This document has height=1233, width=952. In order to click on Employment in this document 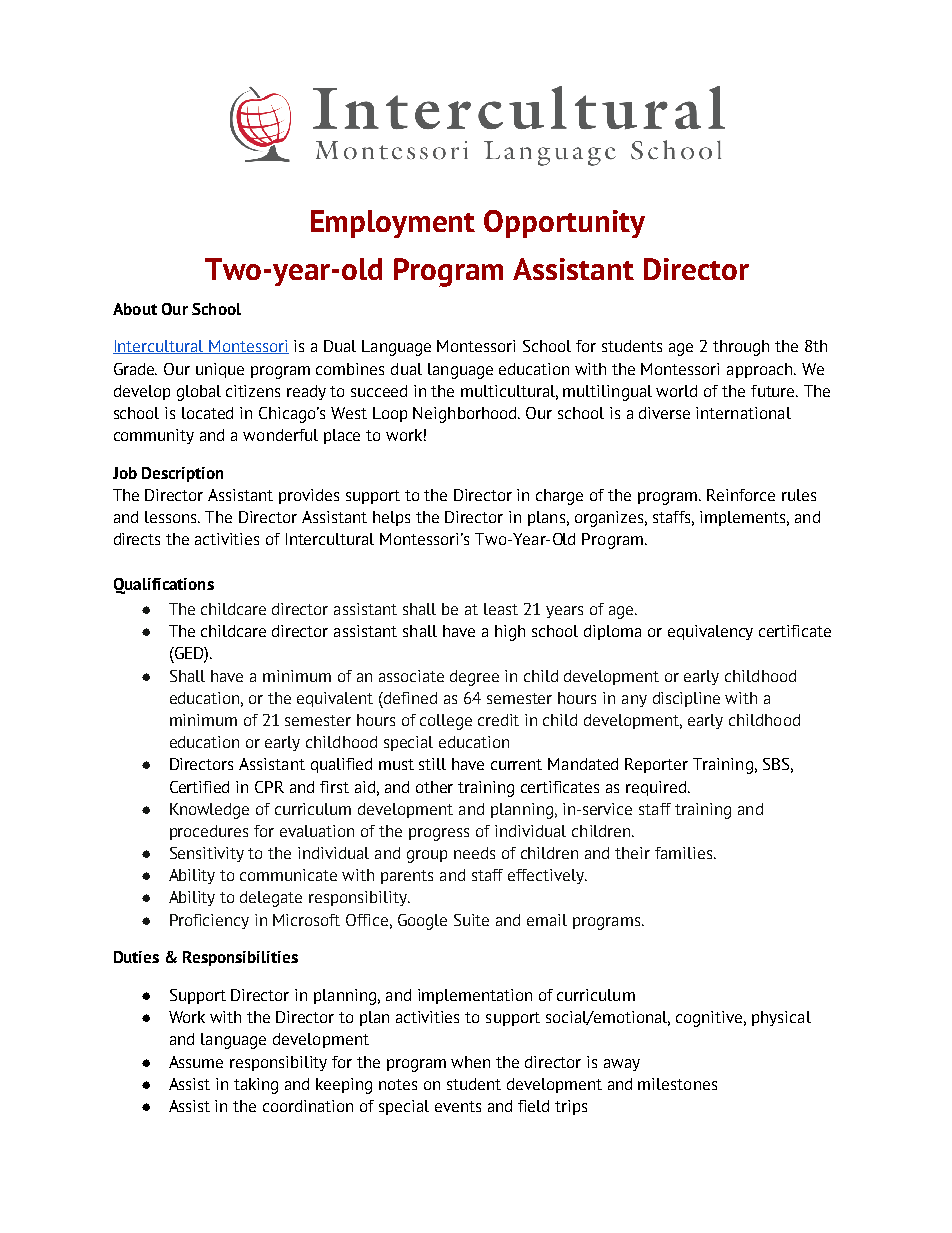, I will do `click(393, 224)`.
